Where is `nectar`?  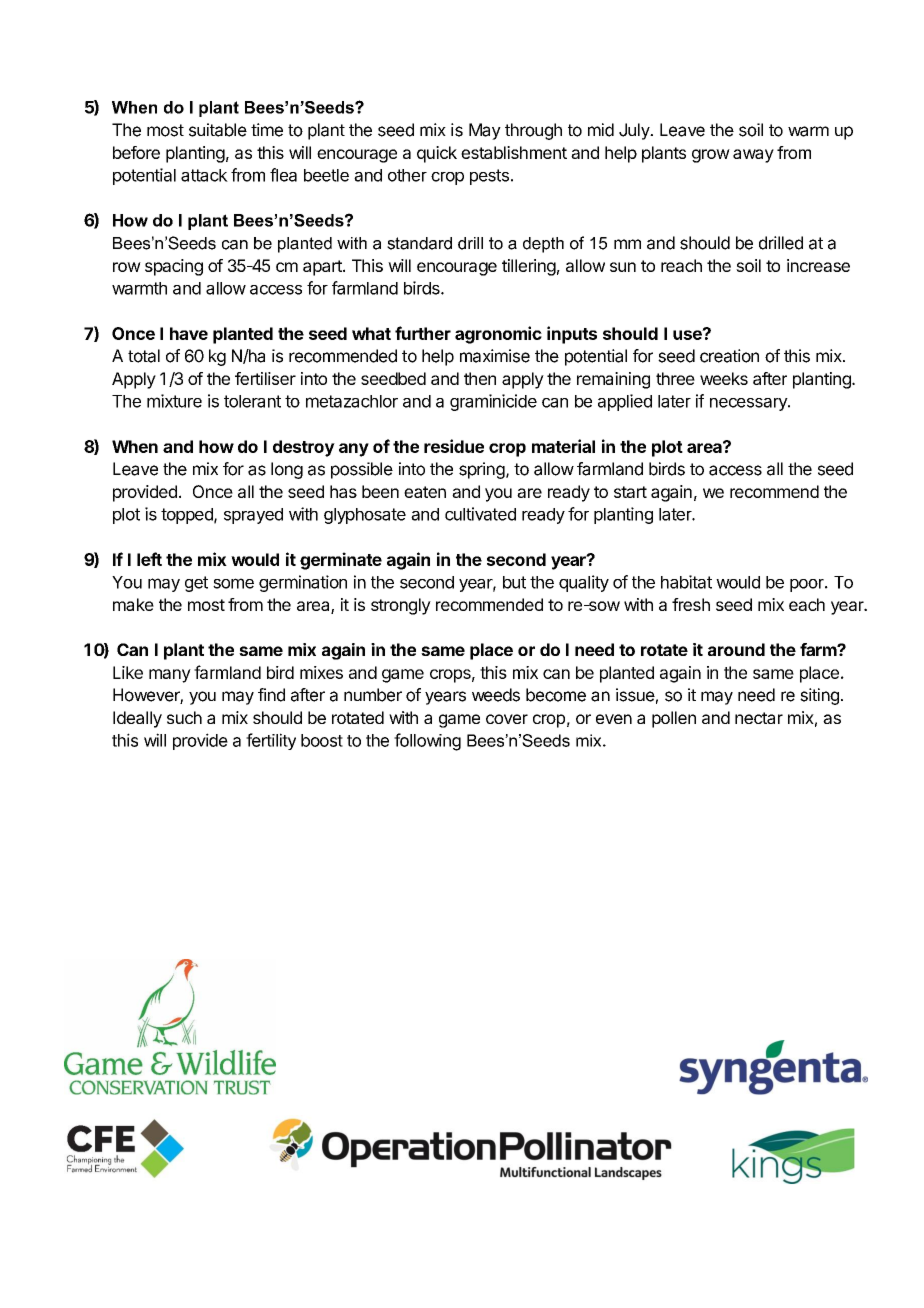 nectar is located at coordinates (759, 718).
